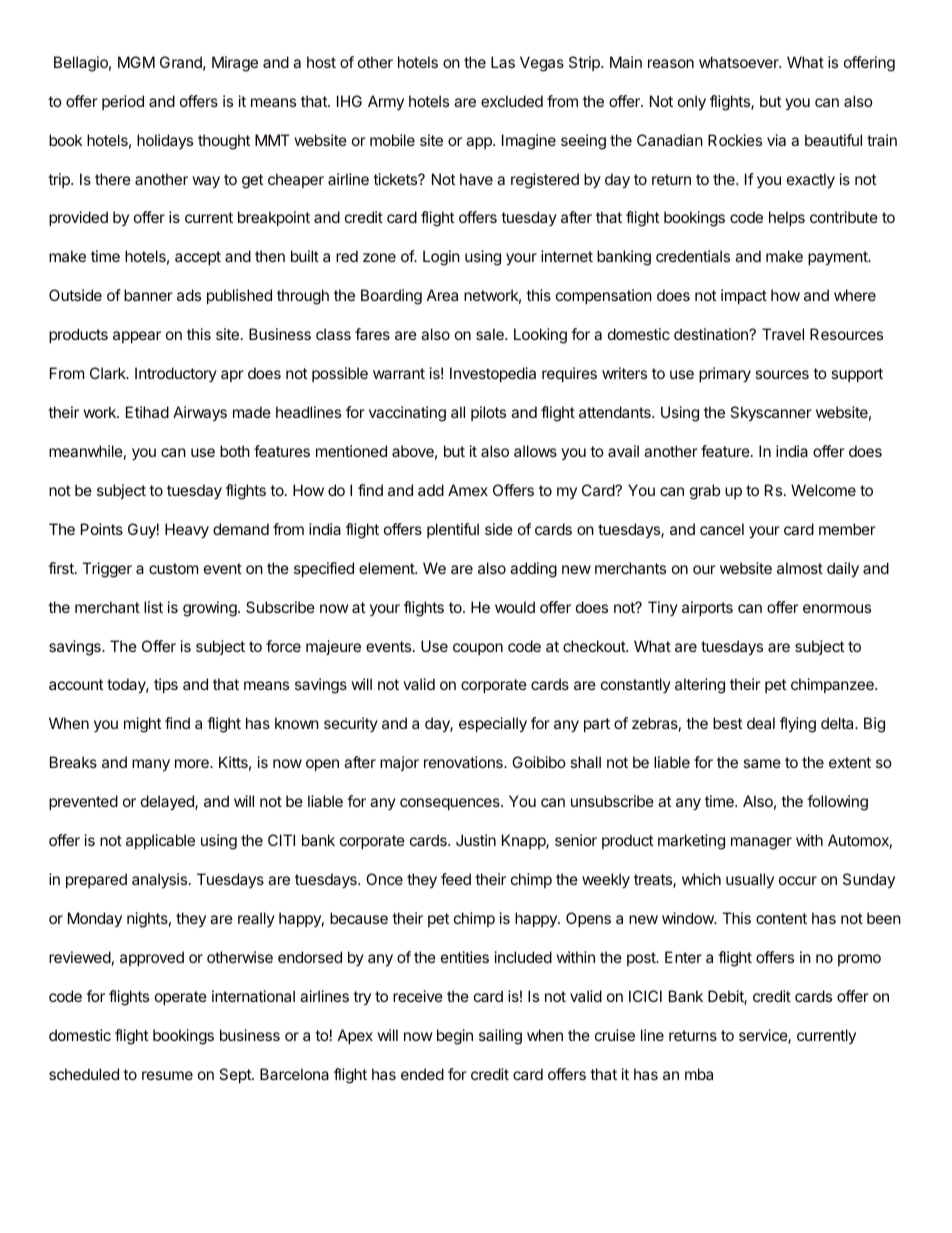 The height and width of the image is (1233, 952). Describe the element at coordinates (147, 412) in the image. I see `Etihad` at that location.
